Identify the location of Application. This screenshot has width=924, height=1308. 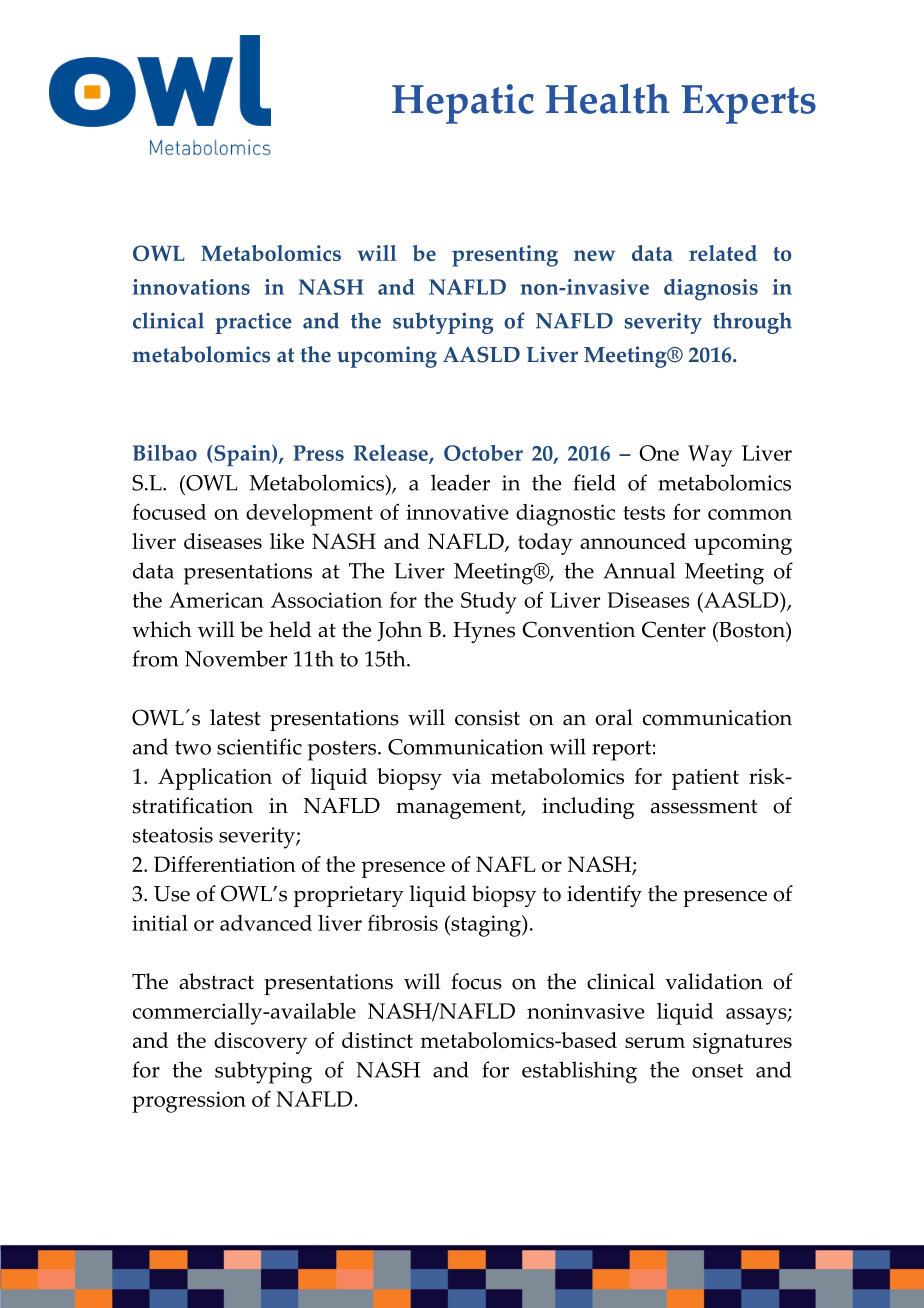
(215, 779).
